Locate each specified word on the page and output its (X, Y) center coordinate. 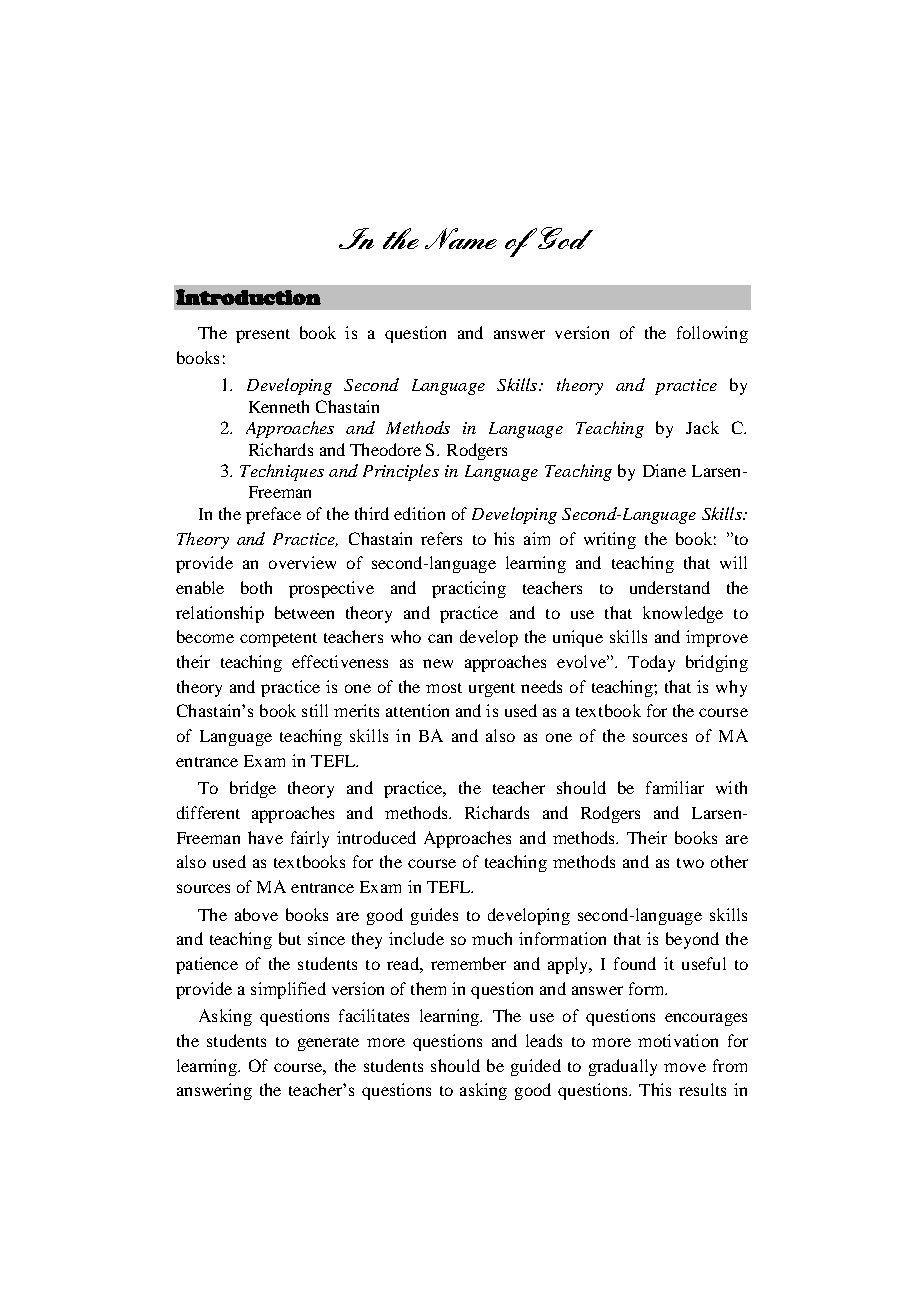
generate (328, 1044)
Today (651, 663)
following (712, 334)
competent (278, 640)
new (438, 663)
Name (461, 238)
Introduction (248, 297)
